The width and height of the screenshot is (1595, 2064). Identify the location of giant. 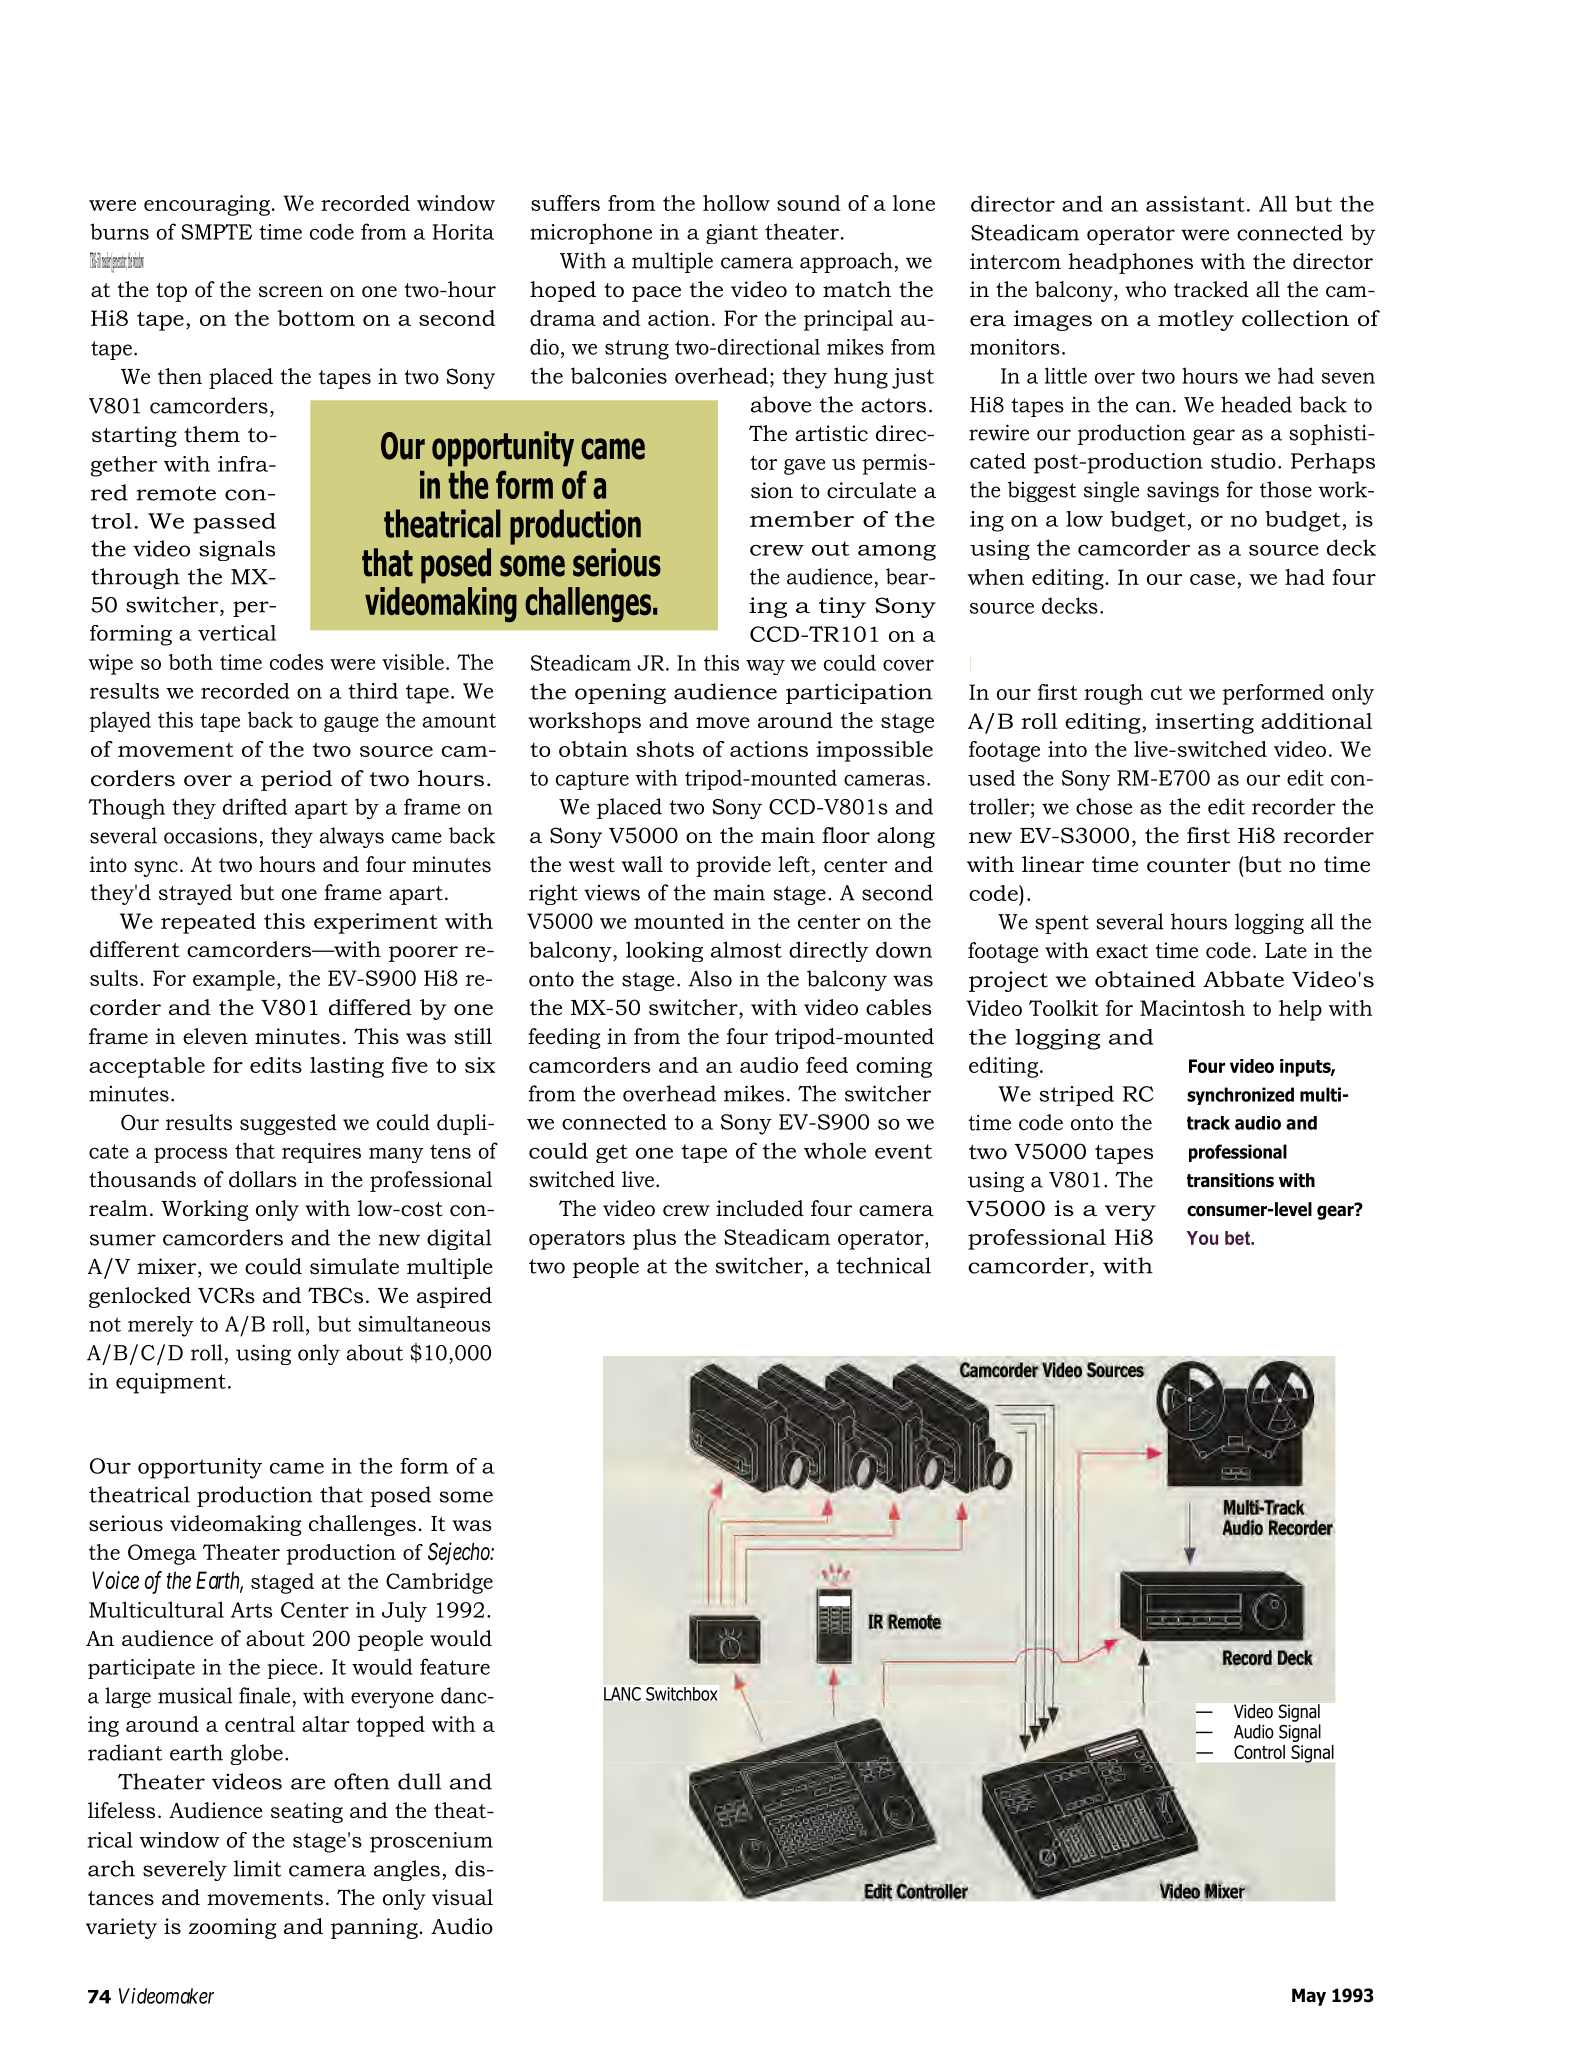
(732, 234).
